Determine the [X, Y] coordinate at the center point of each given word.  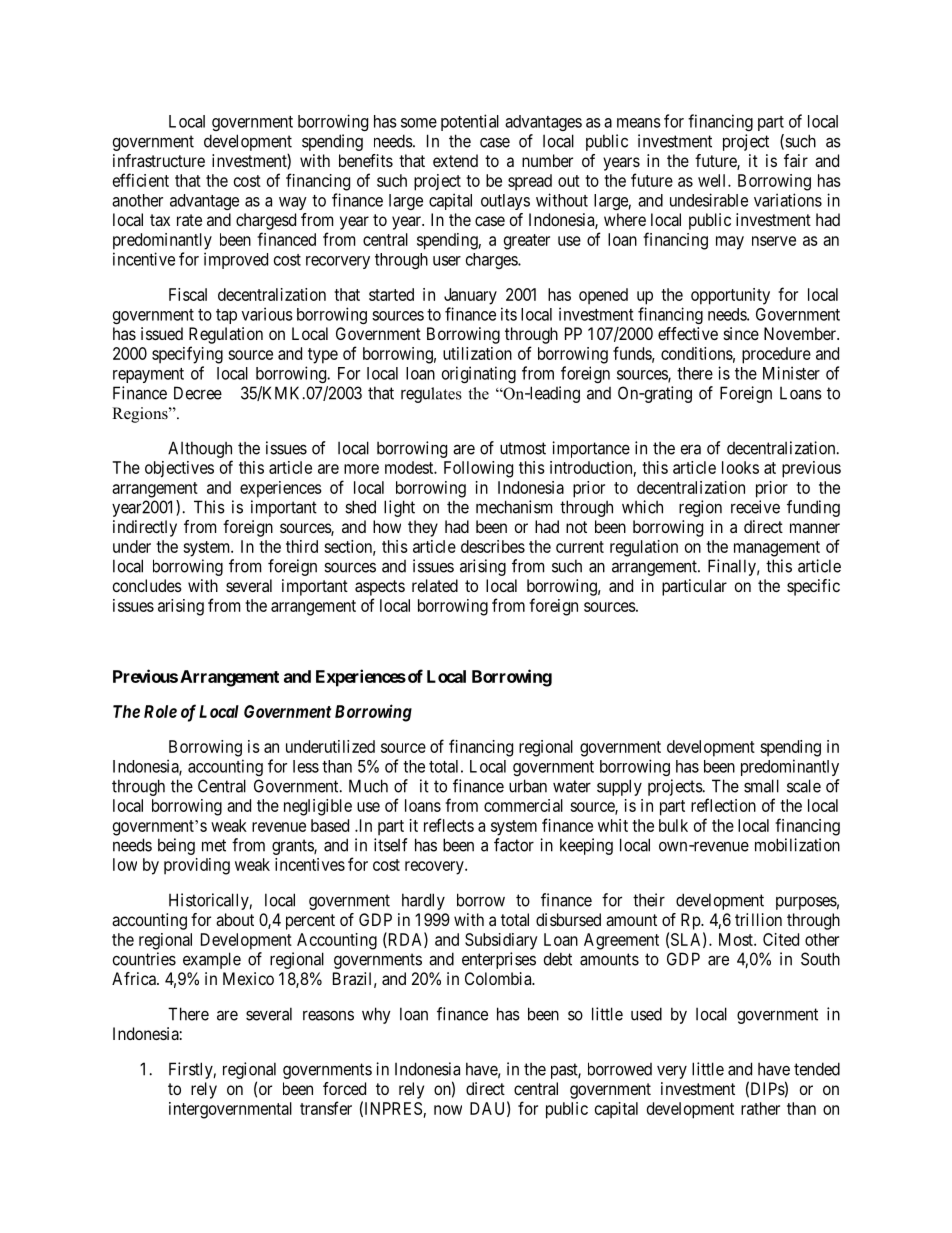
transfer [326, 1108]
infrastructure [159, 160]
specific [813, 587]
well [713, 180]
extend [455, 160]
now [448, 1110]
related [435, 585]
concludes [147, 585]
